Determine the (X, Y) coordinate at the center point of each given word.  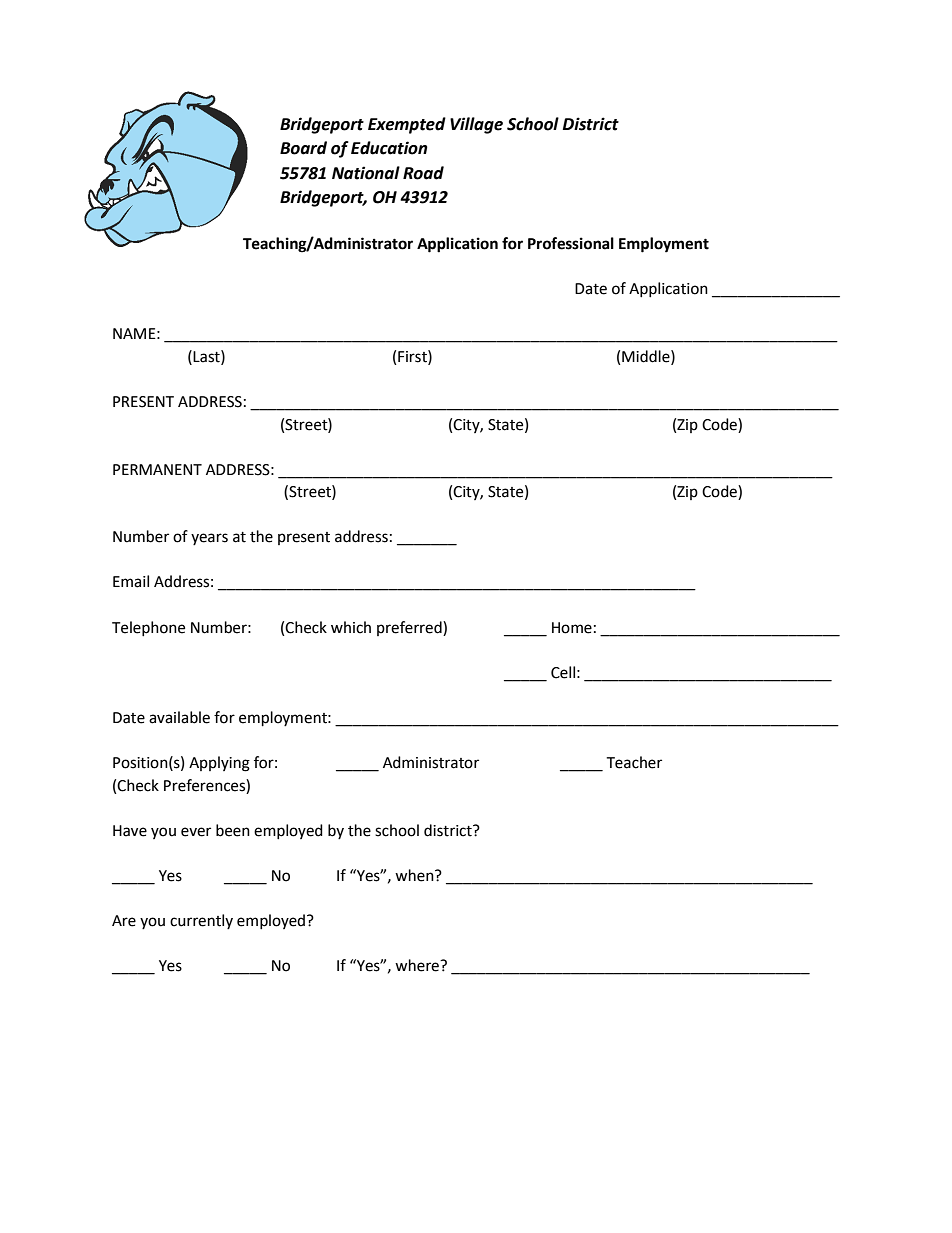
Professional (571, 243)
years (209, 539)
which (351, 627)
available (179, 717)
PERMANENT (157, 469)
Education (389, 148)
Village (476, 125)
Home (572, 628)
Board (303, 148)
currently (201, 921)
